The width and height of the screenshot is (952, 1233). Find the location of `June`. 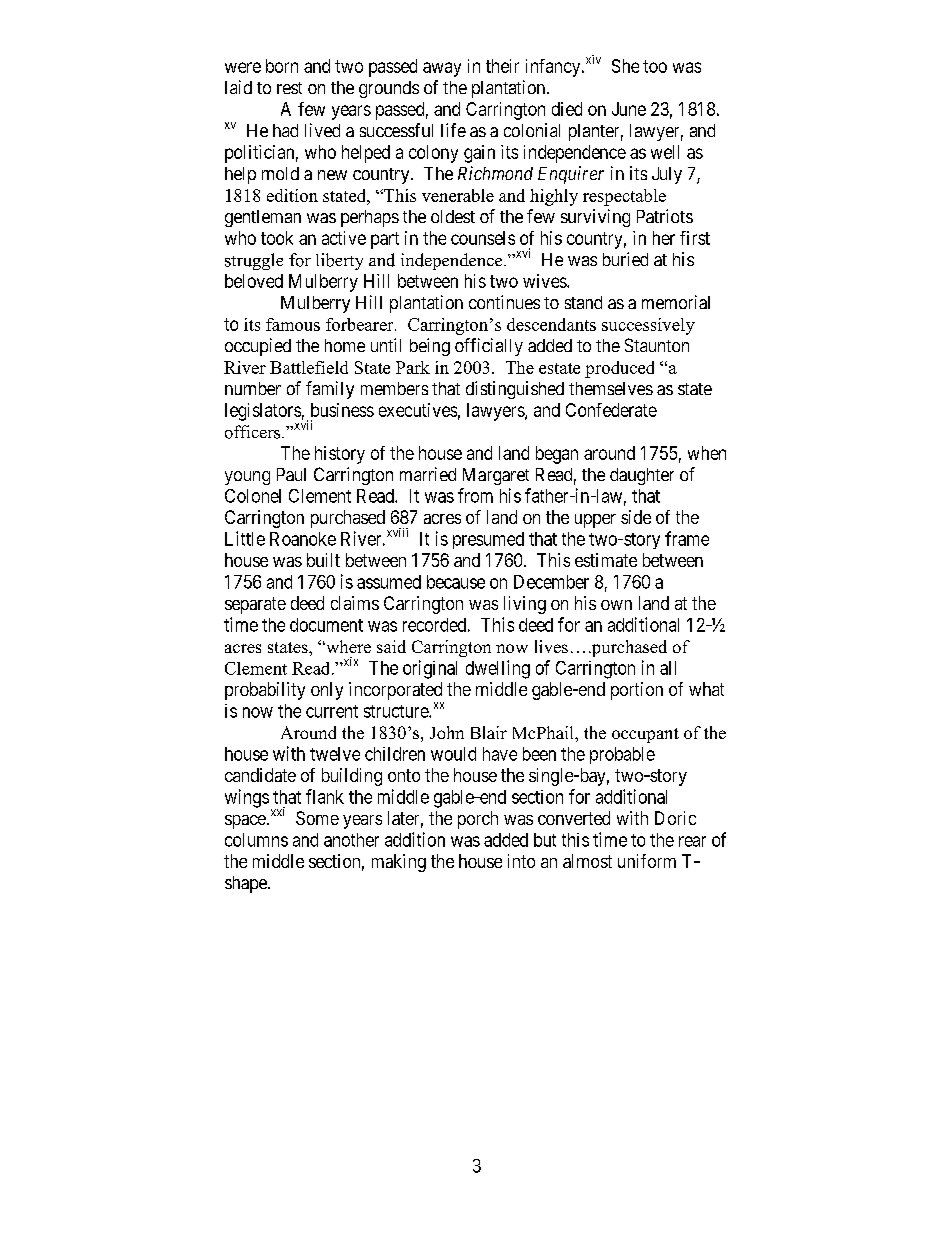

June is located at coordinates (629, 109).
